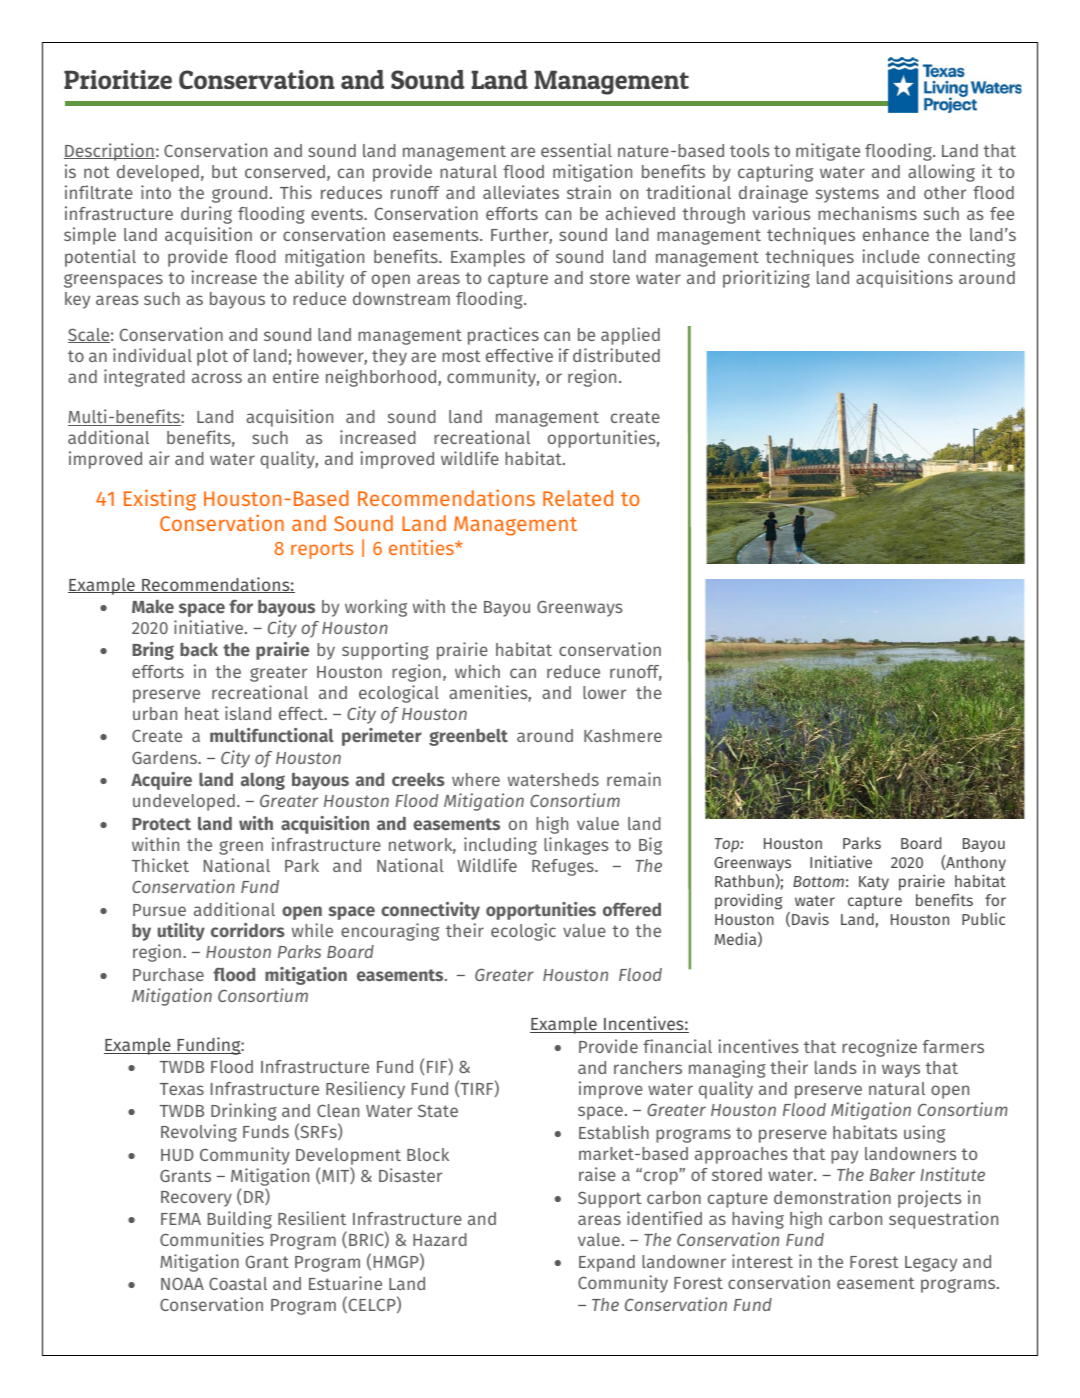 The height and width of the screenshot is (1398, 1080). What do you see at coordinates (828, 152) in the screenshot?
I see `mitigate` at bounding box center [828, 152].
